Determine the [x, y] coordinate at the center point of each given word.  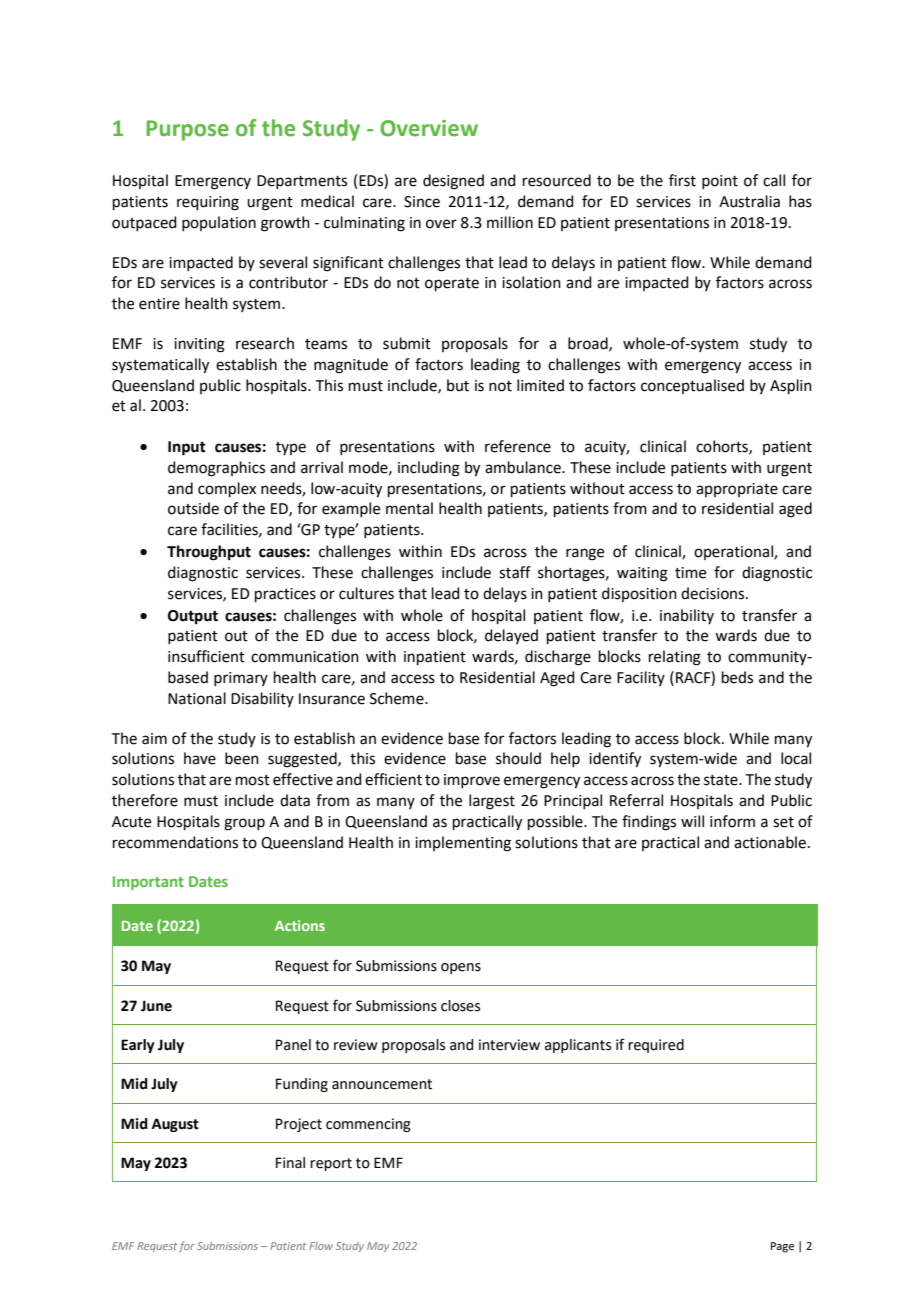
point [720, 182]
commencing [368, 1125]
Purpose [187, 130]
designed [453, 182]
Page [782, 1247]
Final [290, 1163]
